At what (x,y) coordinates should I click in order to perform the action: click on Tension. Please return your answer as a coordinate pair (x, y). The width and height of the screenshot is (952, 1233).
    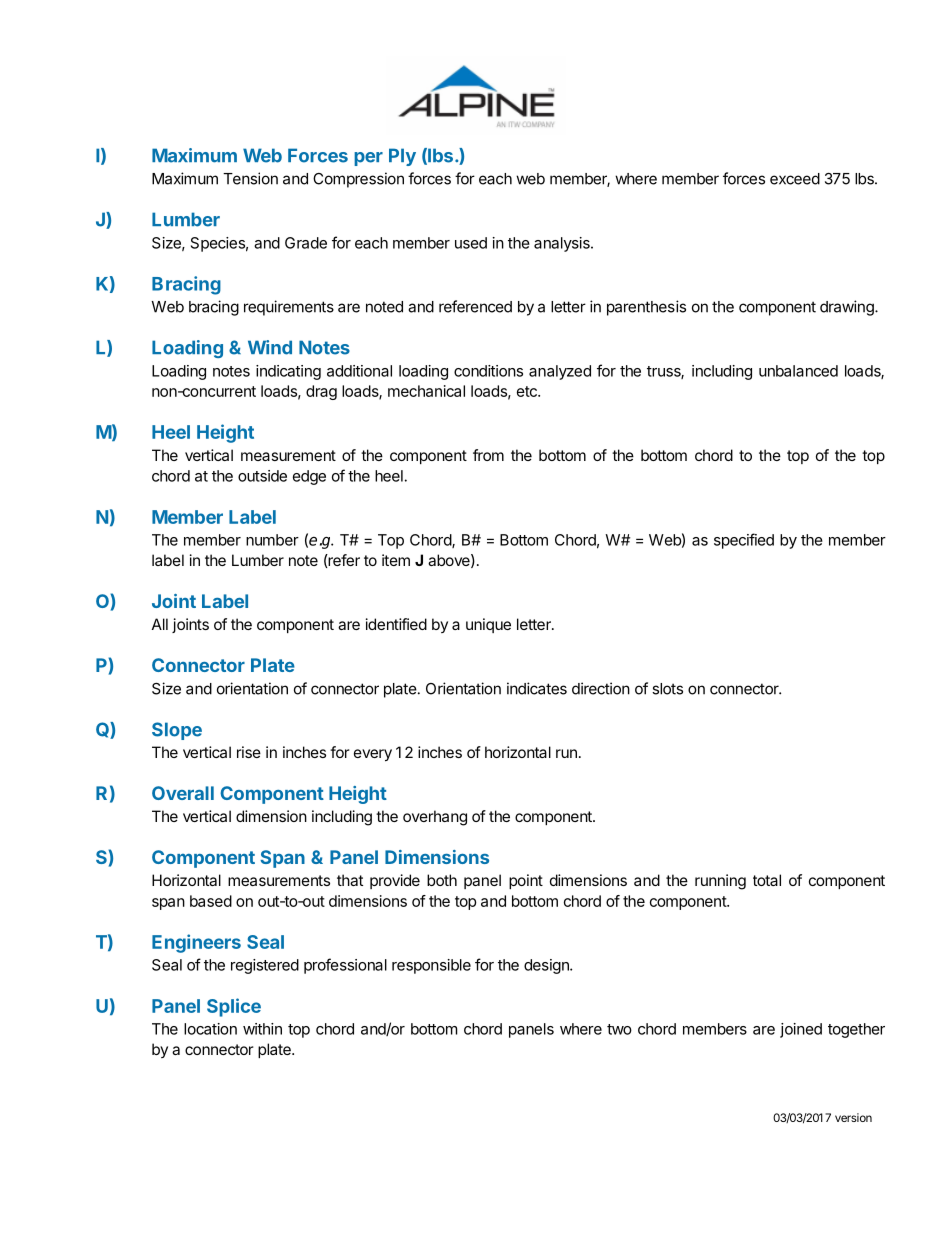
    Looking at the image, I should click on (250, 178).
